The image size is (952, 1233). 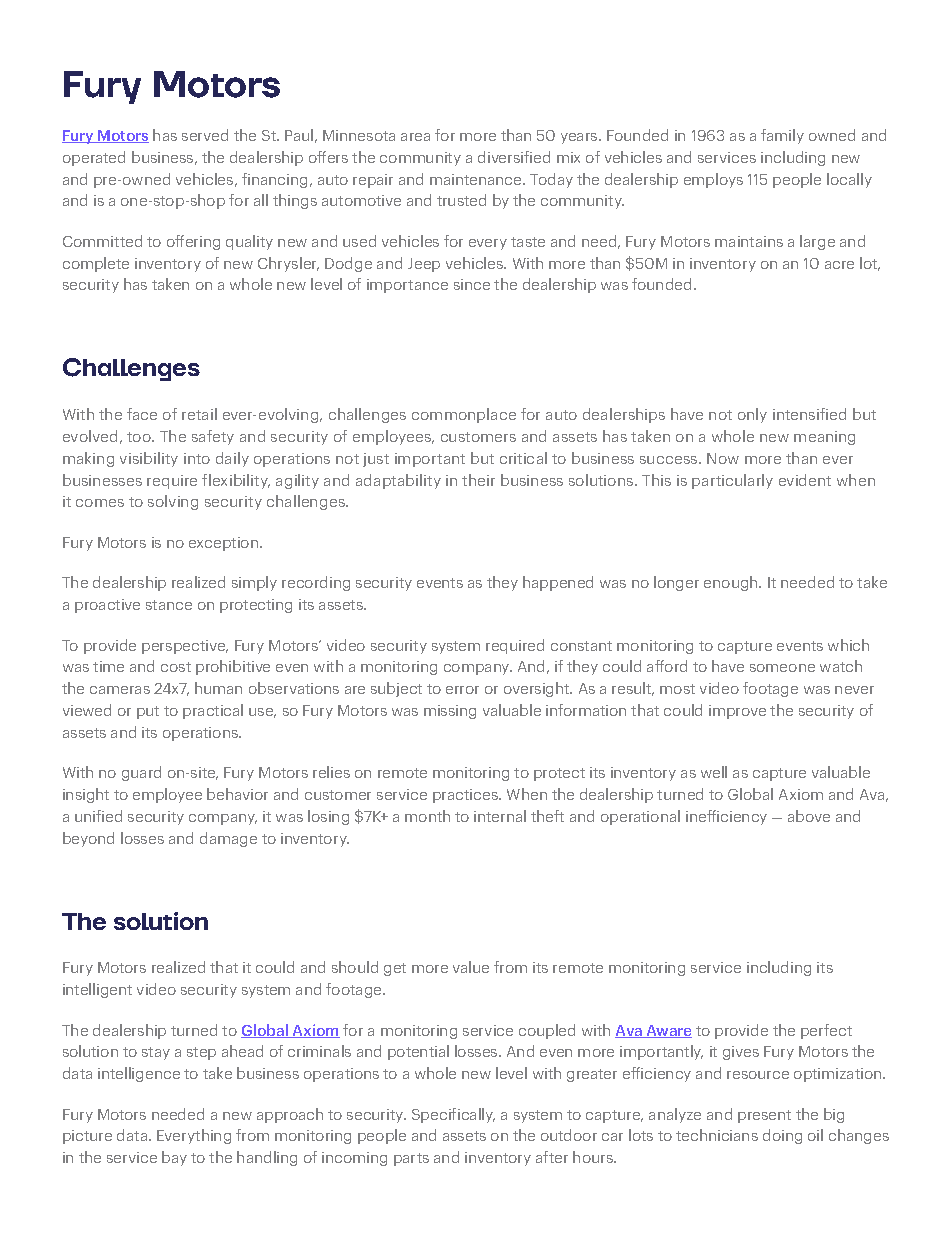 What do you see at coordinates (477, 179) in the page?
I see `maintenance` at bounding box center [477, 179].
